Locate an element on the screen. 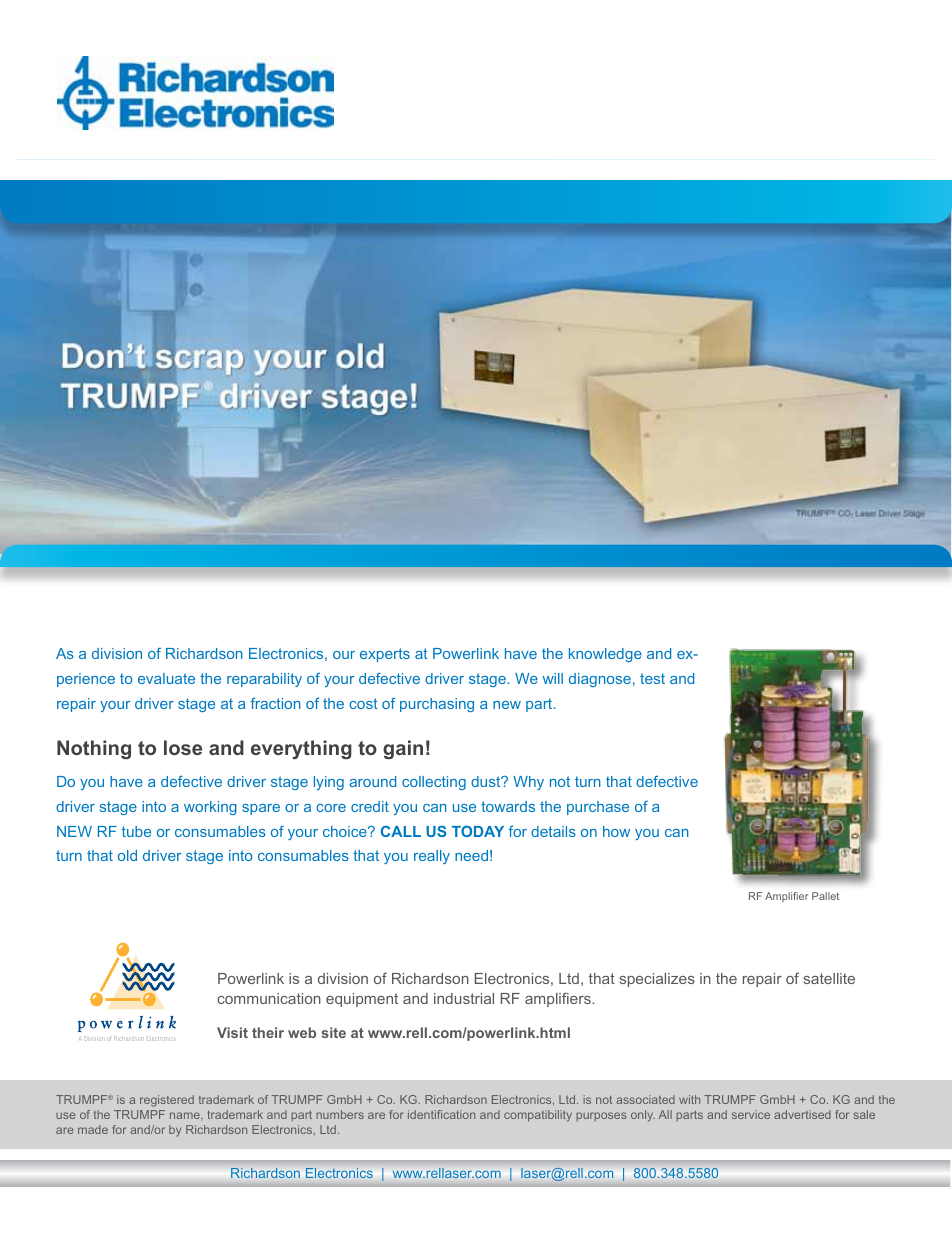 The image size is (952, 1233). will is located at coordinates (553, 678).
